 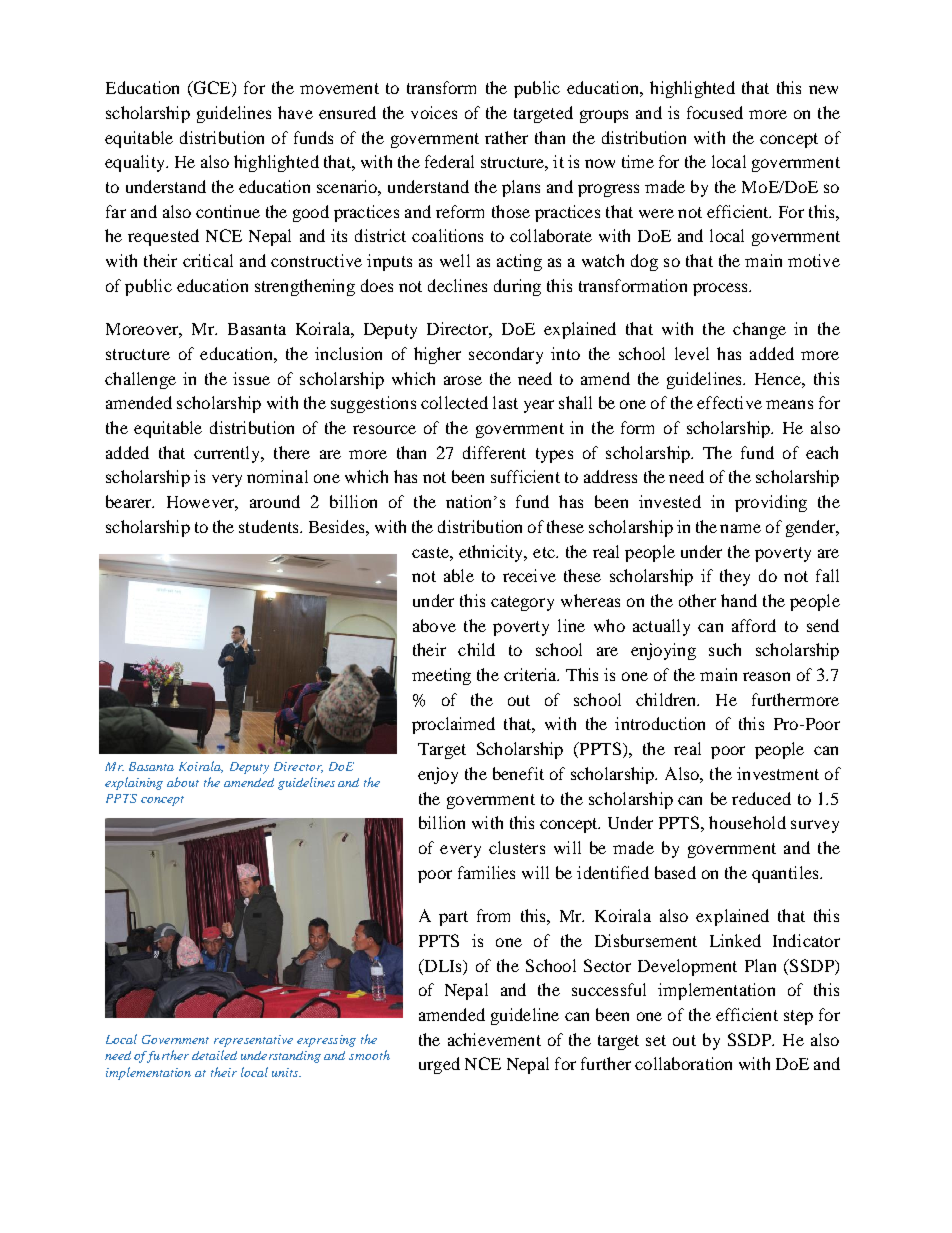 I want to click on household, so click(x=747, y=822).
